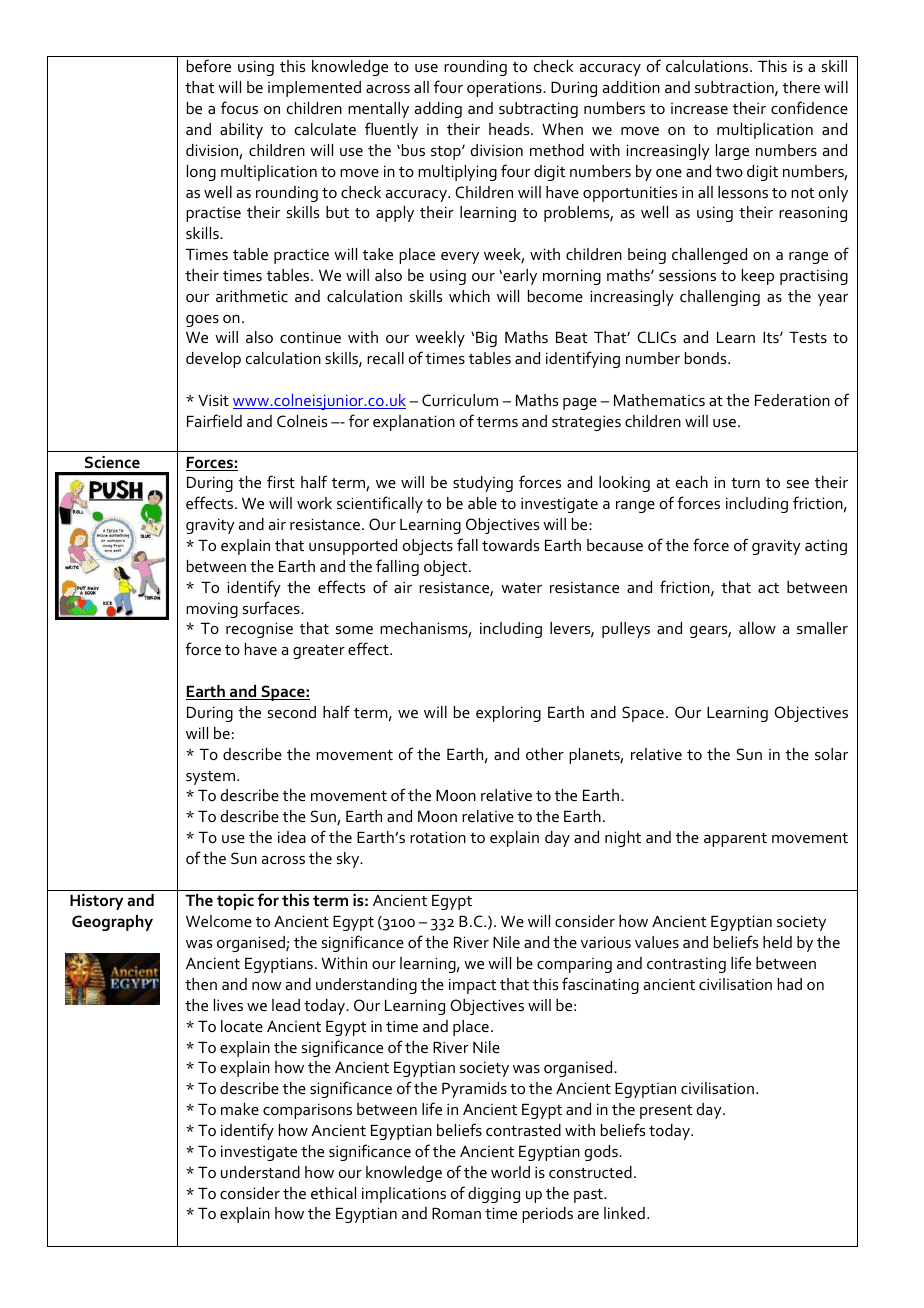 The image size is (924, 1308). Describe the element at coordinates (209, 65) in the screenshot. I see `before` at that location.
